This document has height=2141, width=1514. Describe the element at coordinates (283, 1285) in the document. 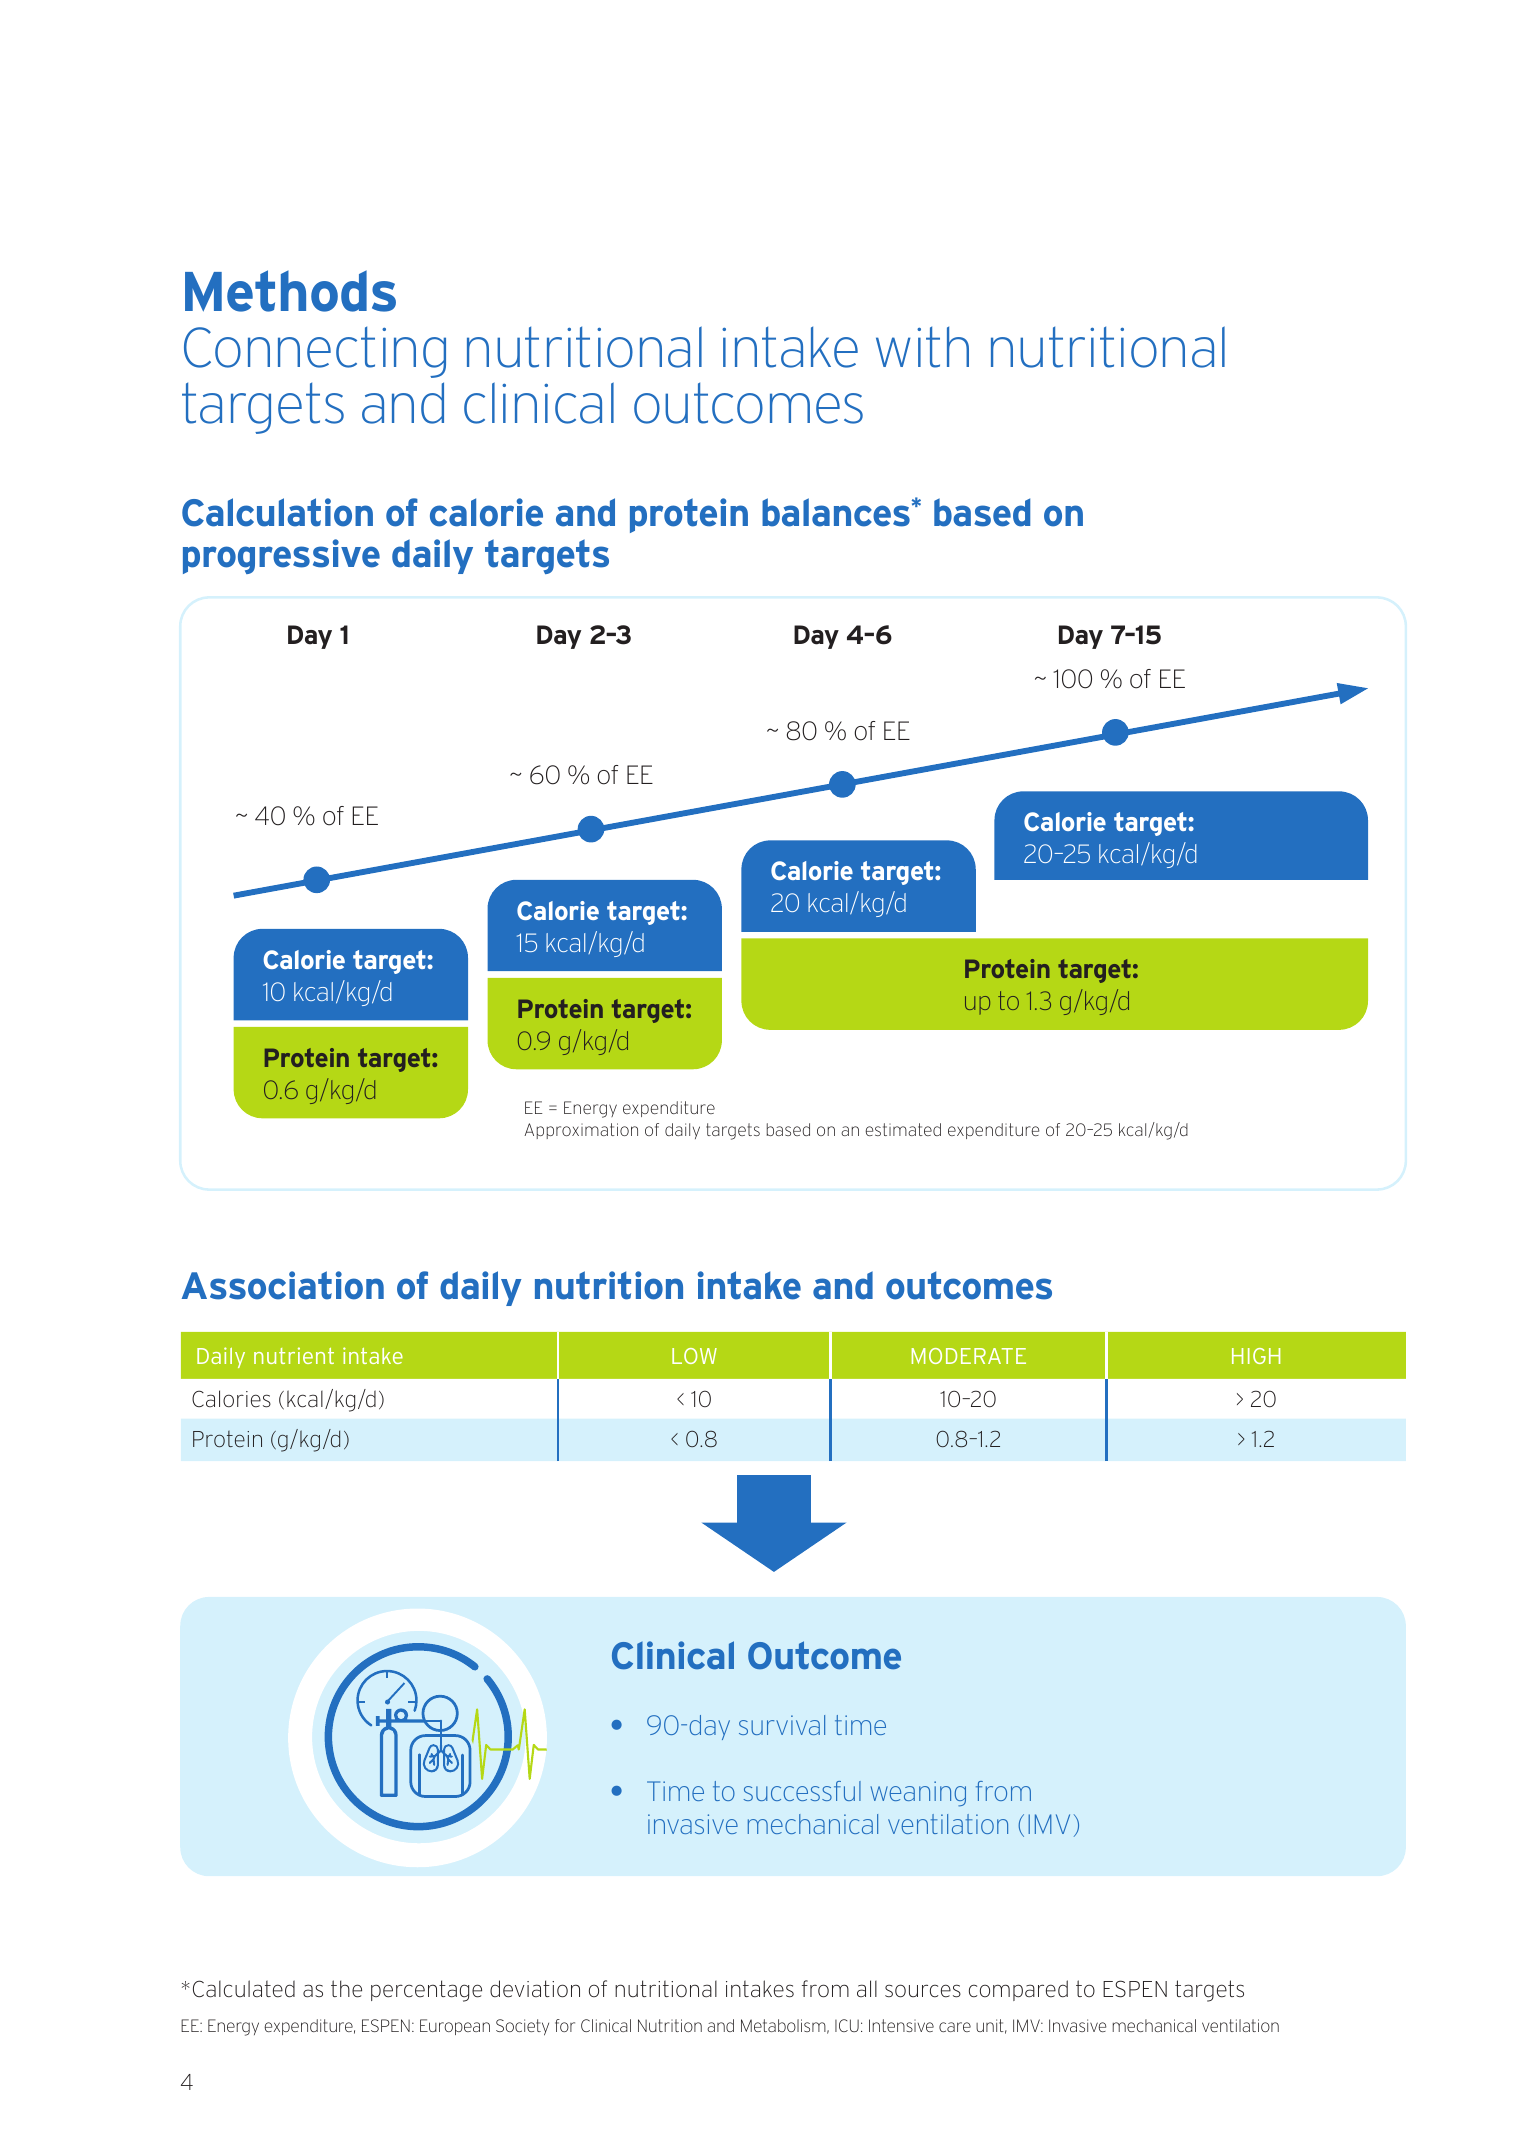

I see `Association` at that location.
